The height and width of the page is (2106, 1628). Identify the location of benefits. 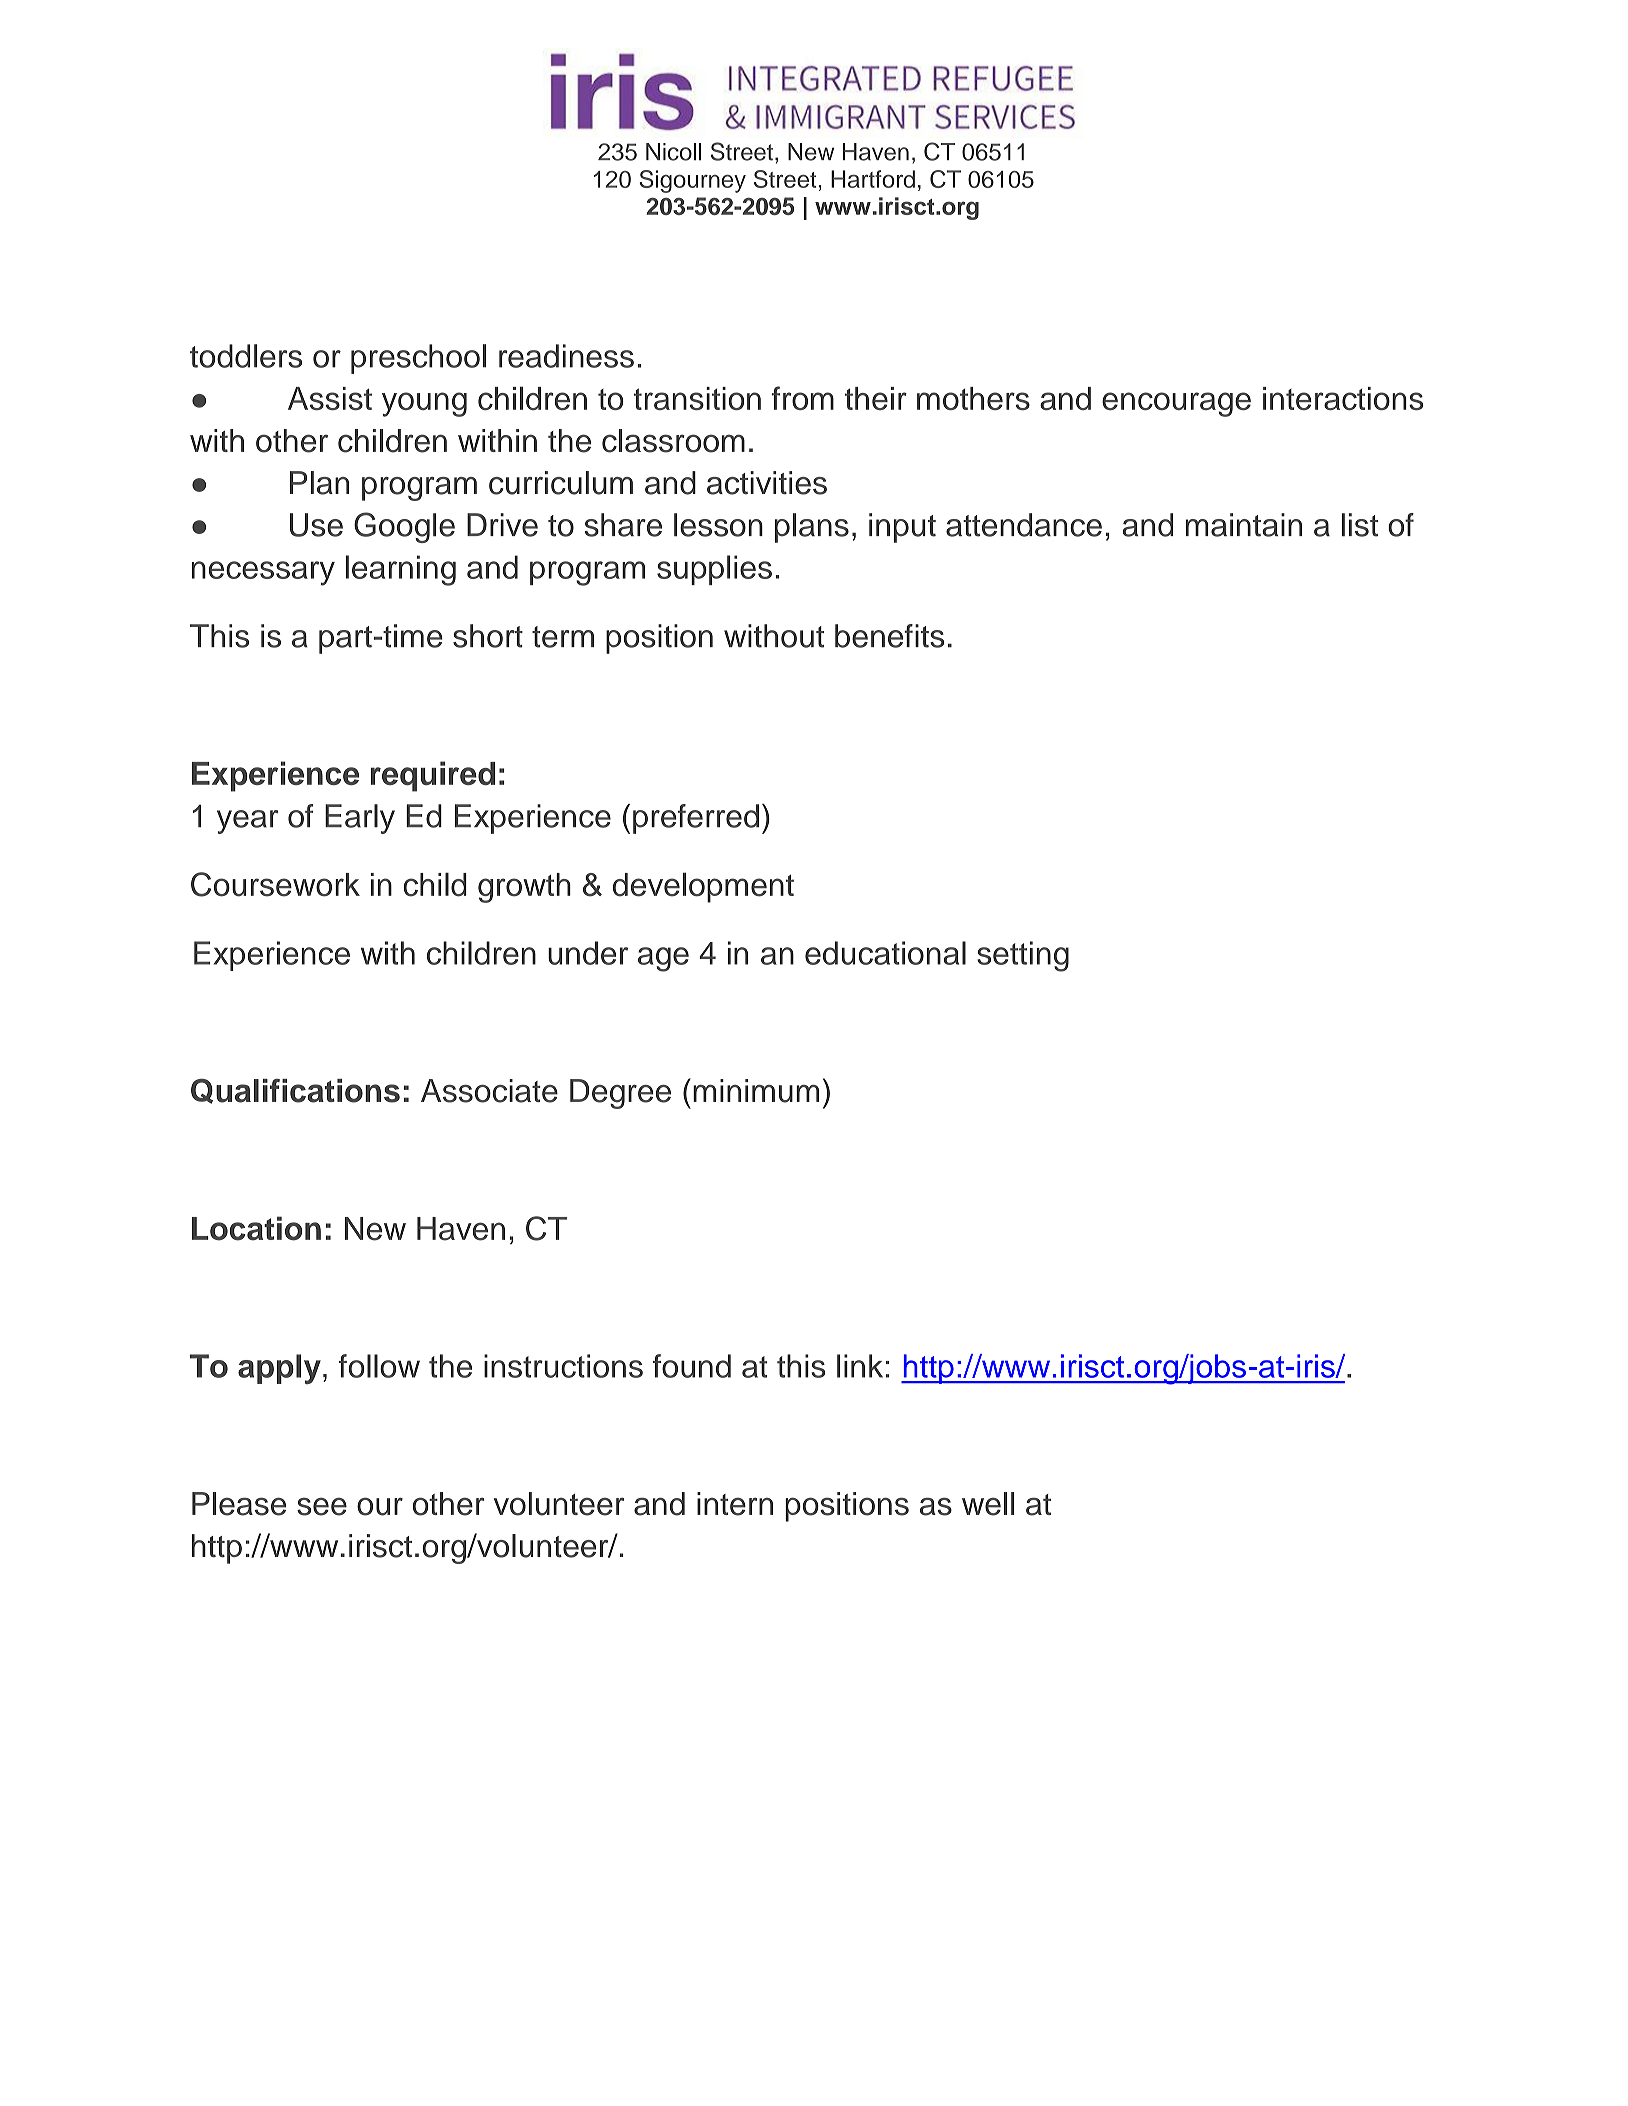
(889, 636).
